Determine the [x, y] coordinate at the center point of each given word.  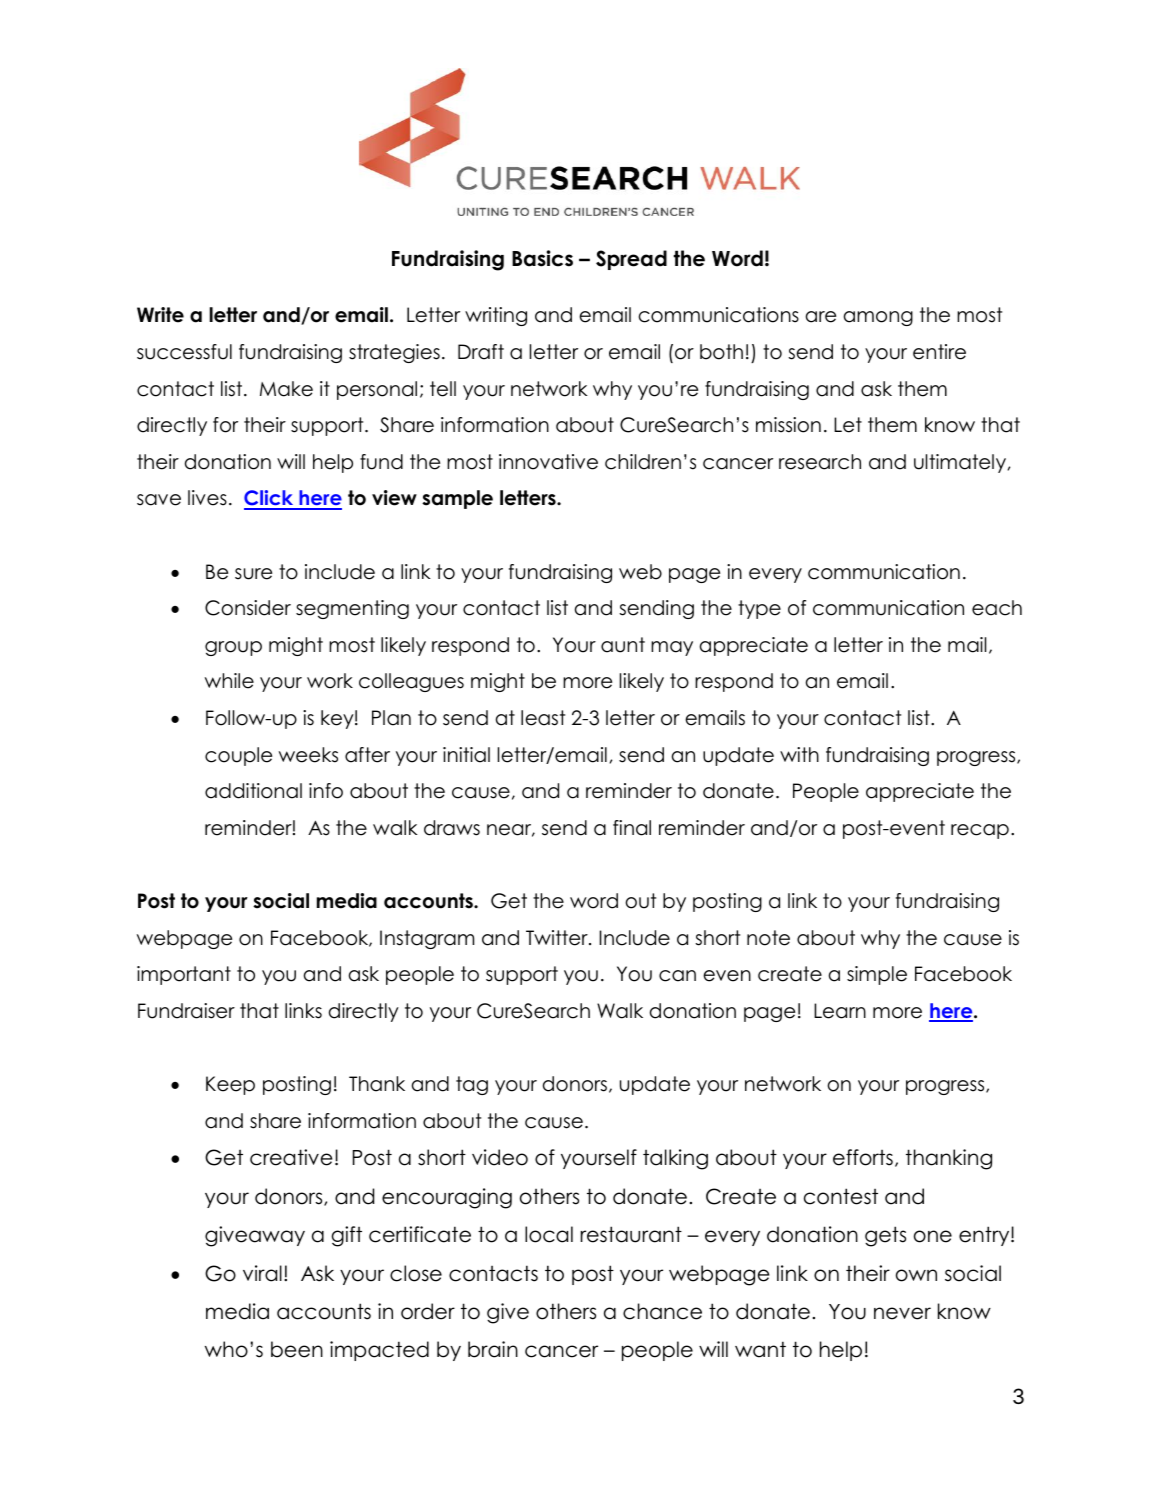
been [297, 1349]
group [233, 648]
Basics [542, 258]
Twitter [558, 938]
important [184, 975]
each [997, 608]
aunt [623, 645]
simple [877, 975]
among [878, 318]
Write [160, 315]
